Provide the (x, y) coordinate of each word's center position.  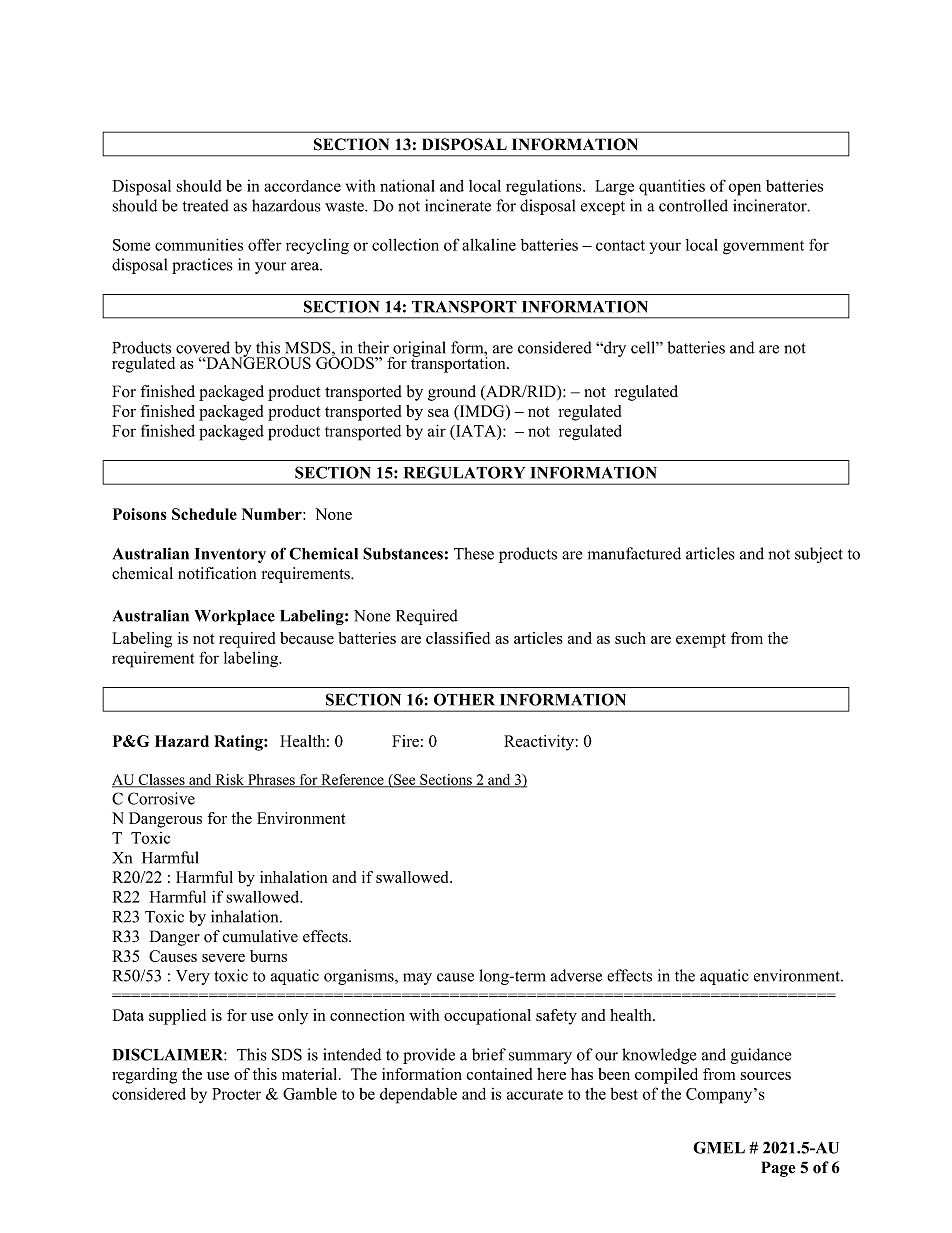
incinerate (458, 205)
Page (778, 1169)
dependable (418, 1096)
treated (206, 205)
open (744, 189)
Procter (236, 1094)
